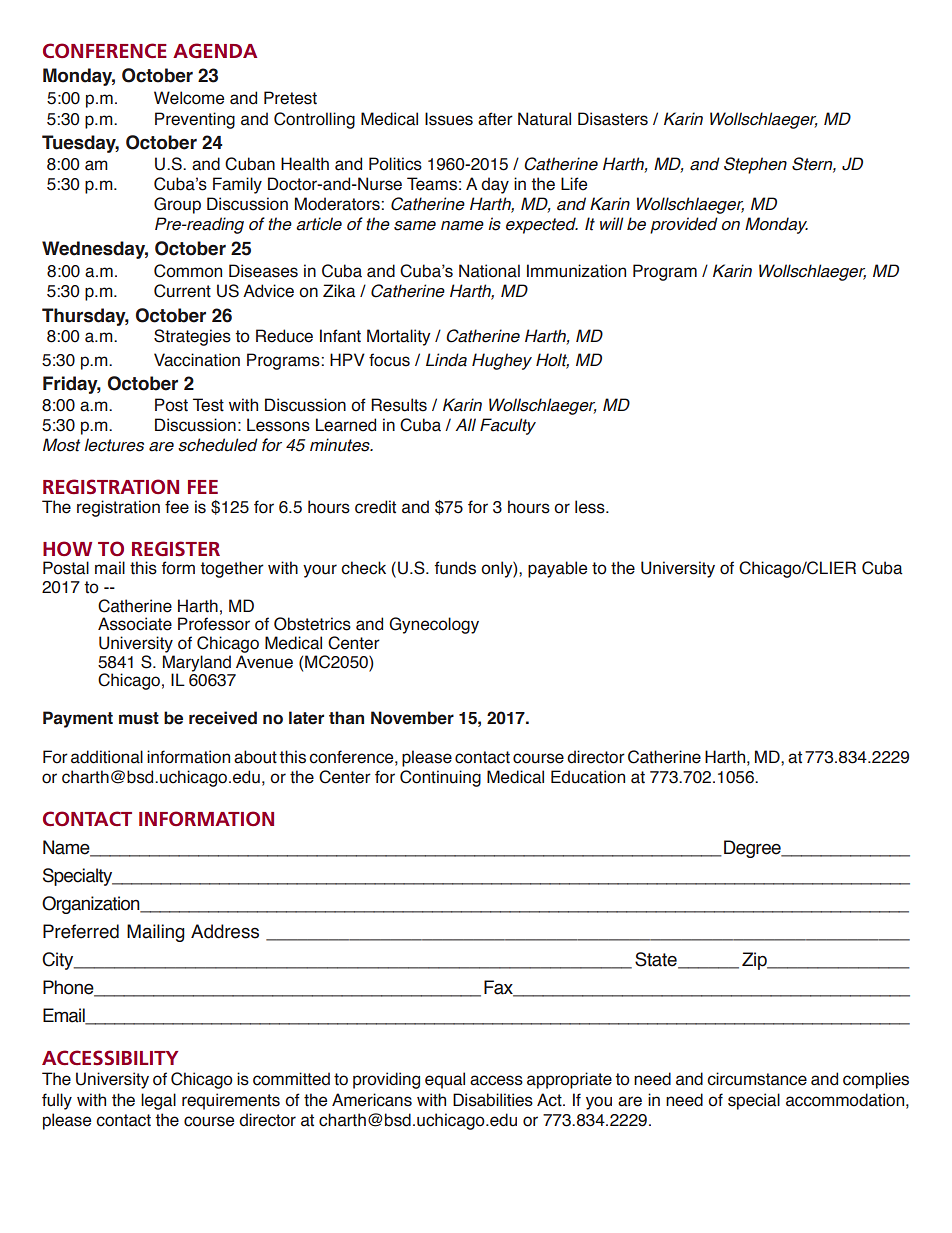 This screenshot has height=1233, width=952. I want to click on lectures, so click(114, 445).
